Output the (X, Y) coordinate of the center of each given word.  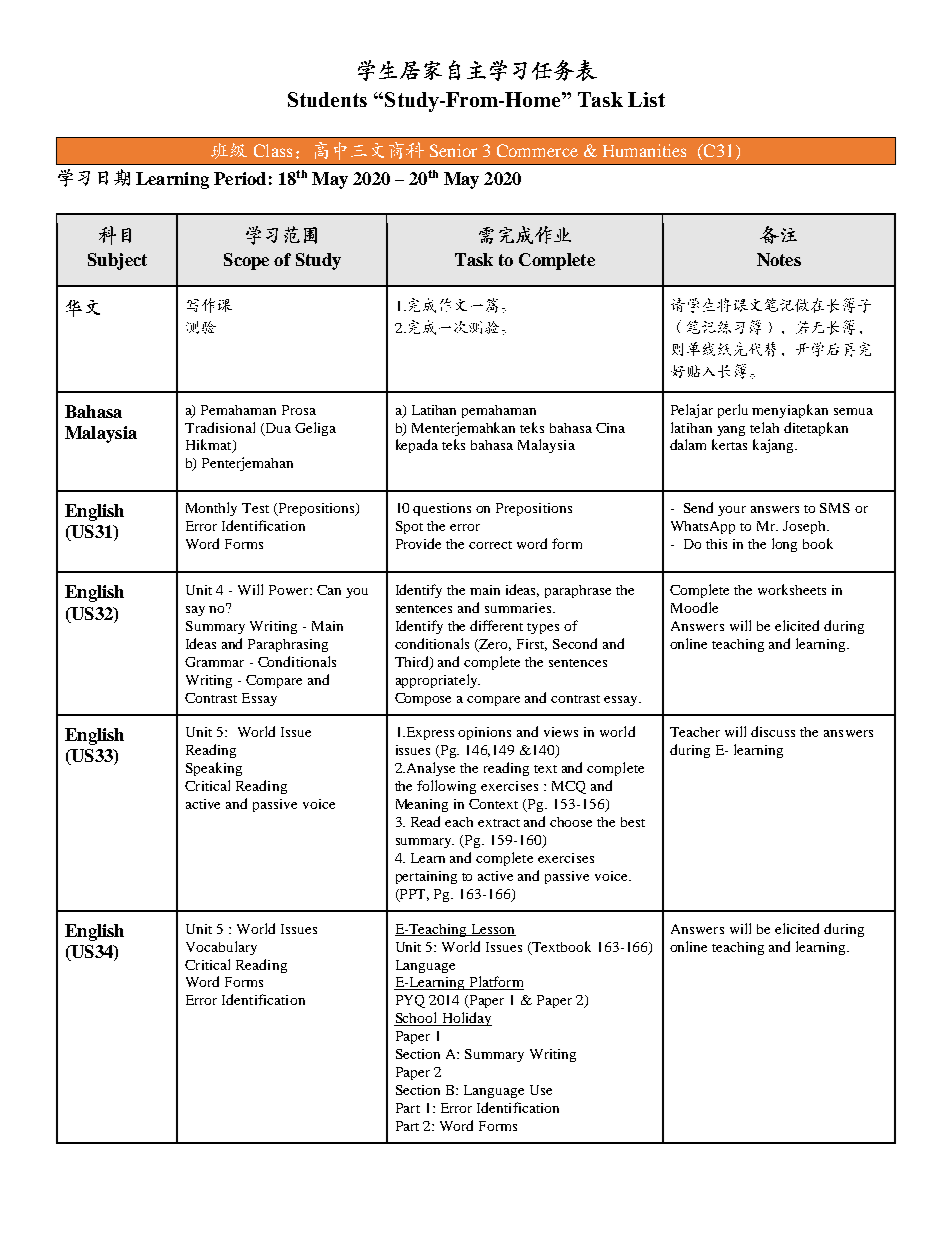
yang (731, 431)
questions (442, 509)
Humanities (644, 150)
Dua (277, 429)
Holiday (465, 1019)
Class (273, 150)
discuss (773, 731)
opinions (484, 733)
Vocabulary (221, 948)
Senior (453, 150)
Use (541, 1090)
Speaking (214, 769)
